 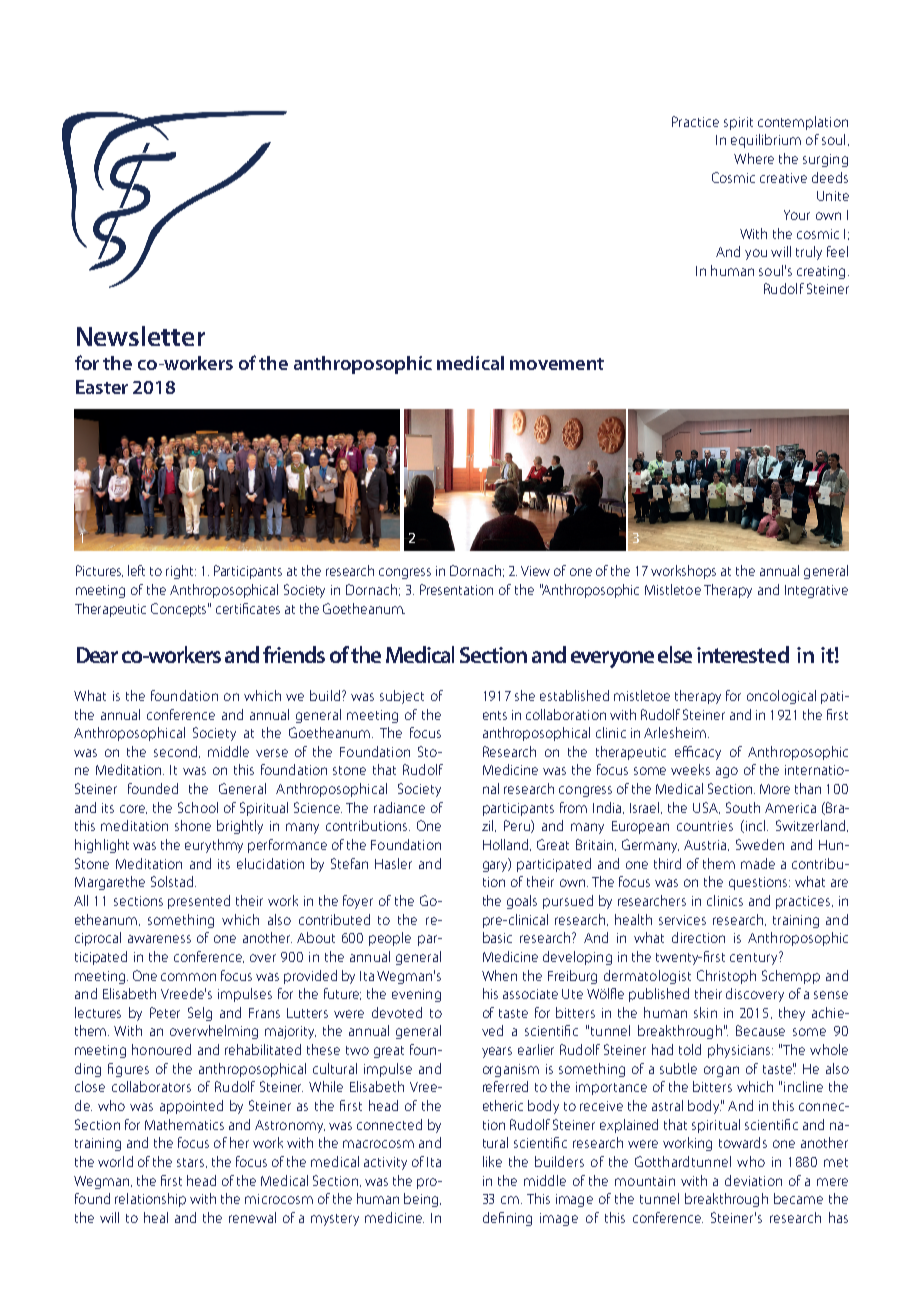 What do you see at coordinates (821, 272) in the image?
I see `creating` at bounding box center [821, 272].
